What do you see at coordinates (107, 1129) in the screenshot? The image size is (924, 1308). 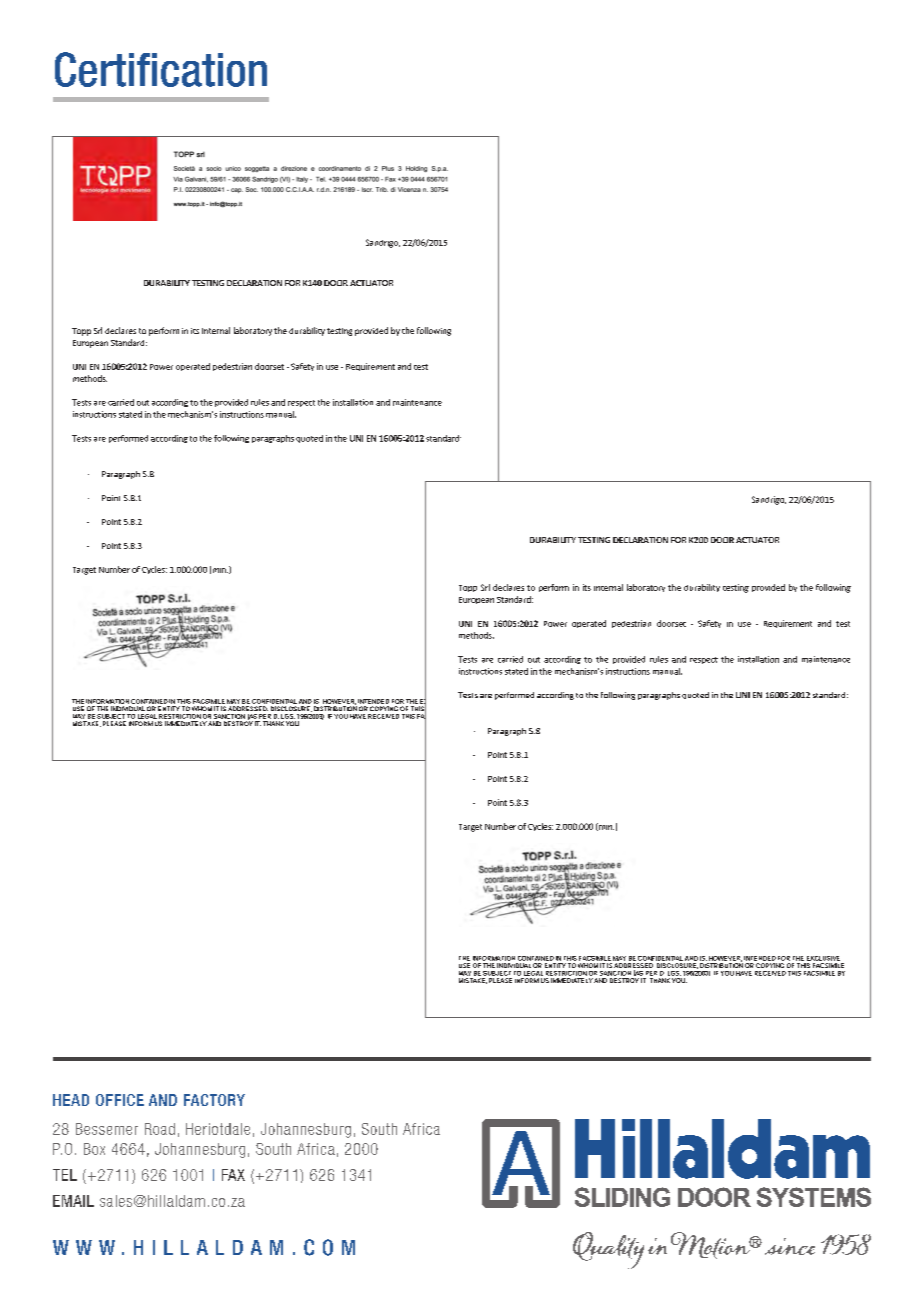 I see `Bessemer` at bounding box center [107, 1129].
